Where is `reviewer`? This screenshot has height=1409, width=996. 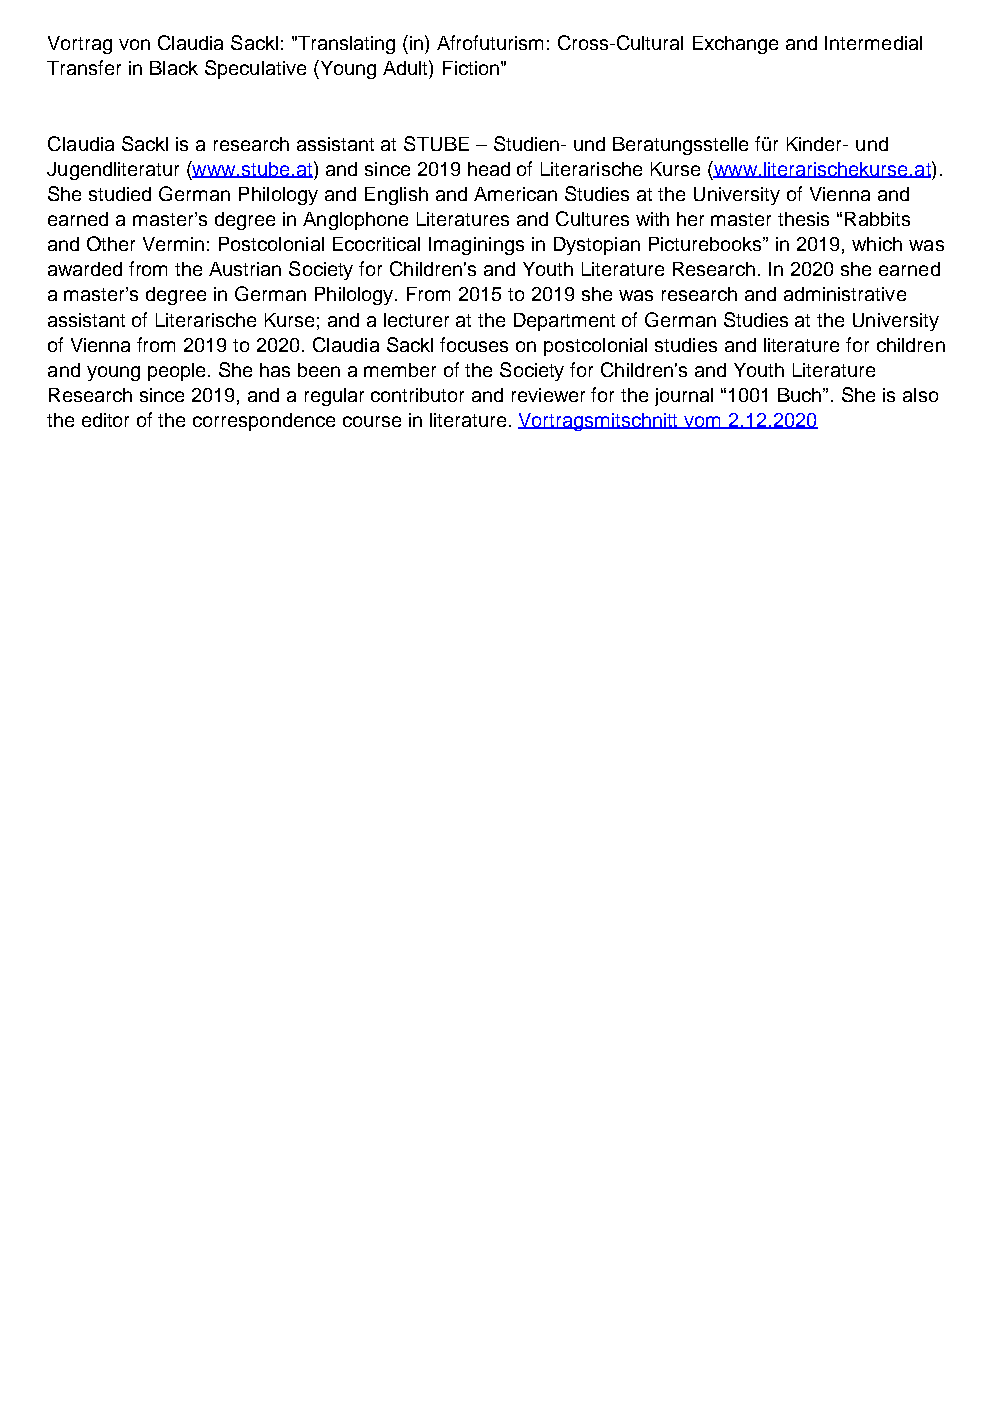 reviewer is located at coordinates (548, 395).
